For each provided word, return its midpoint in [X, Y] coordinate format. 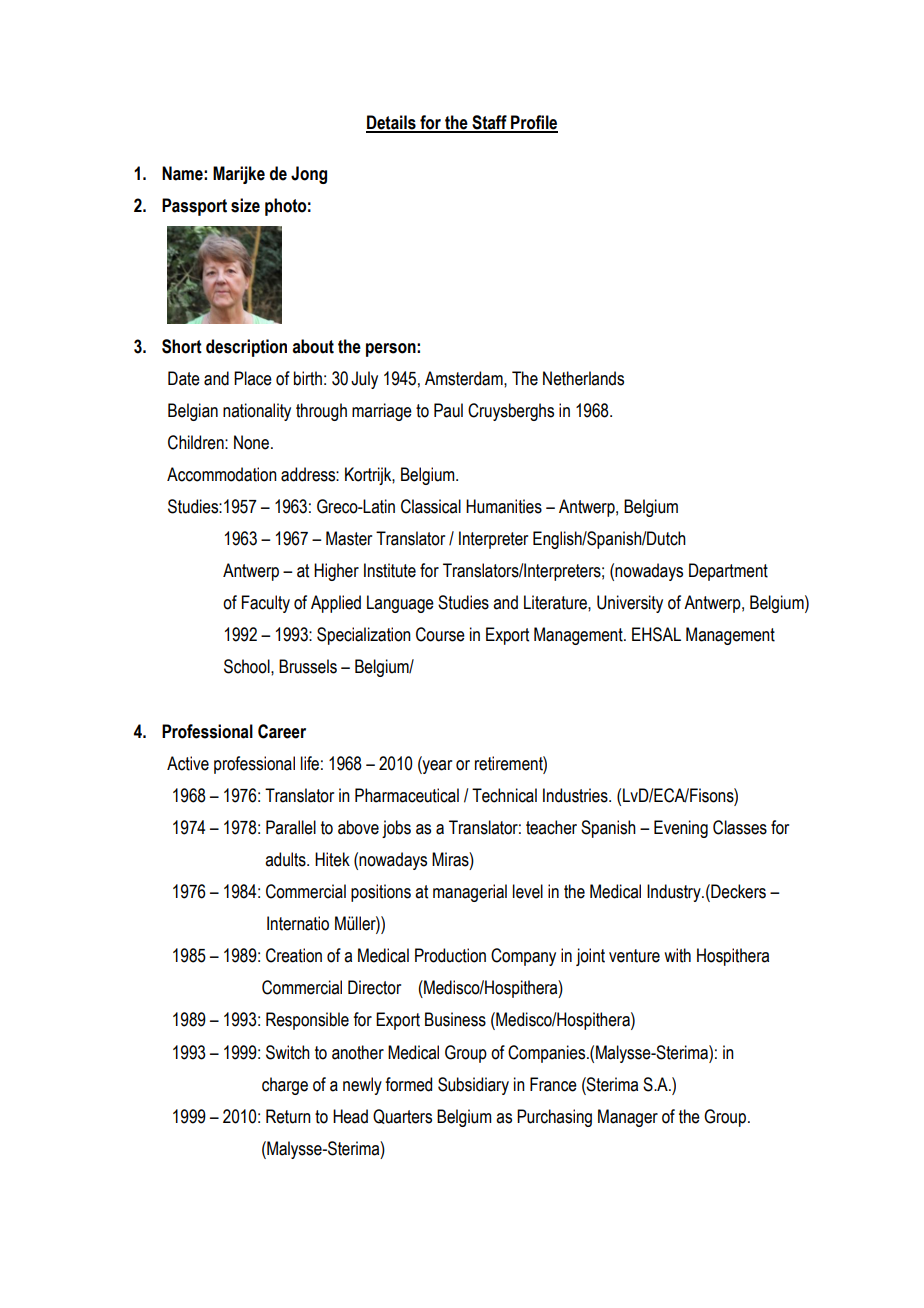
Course [440, 634]
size [245, 205]
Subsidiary [473, 1086]
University [630, 604]
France [553, 1084]
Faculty [266, 604]
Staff [489, 123]
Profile [533, 123]
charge [285, 1086]
